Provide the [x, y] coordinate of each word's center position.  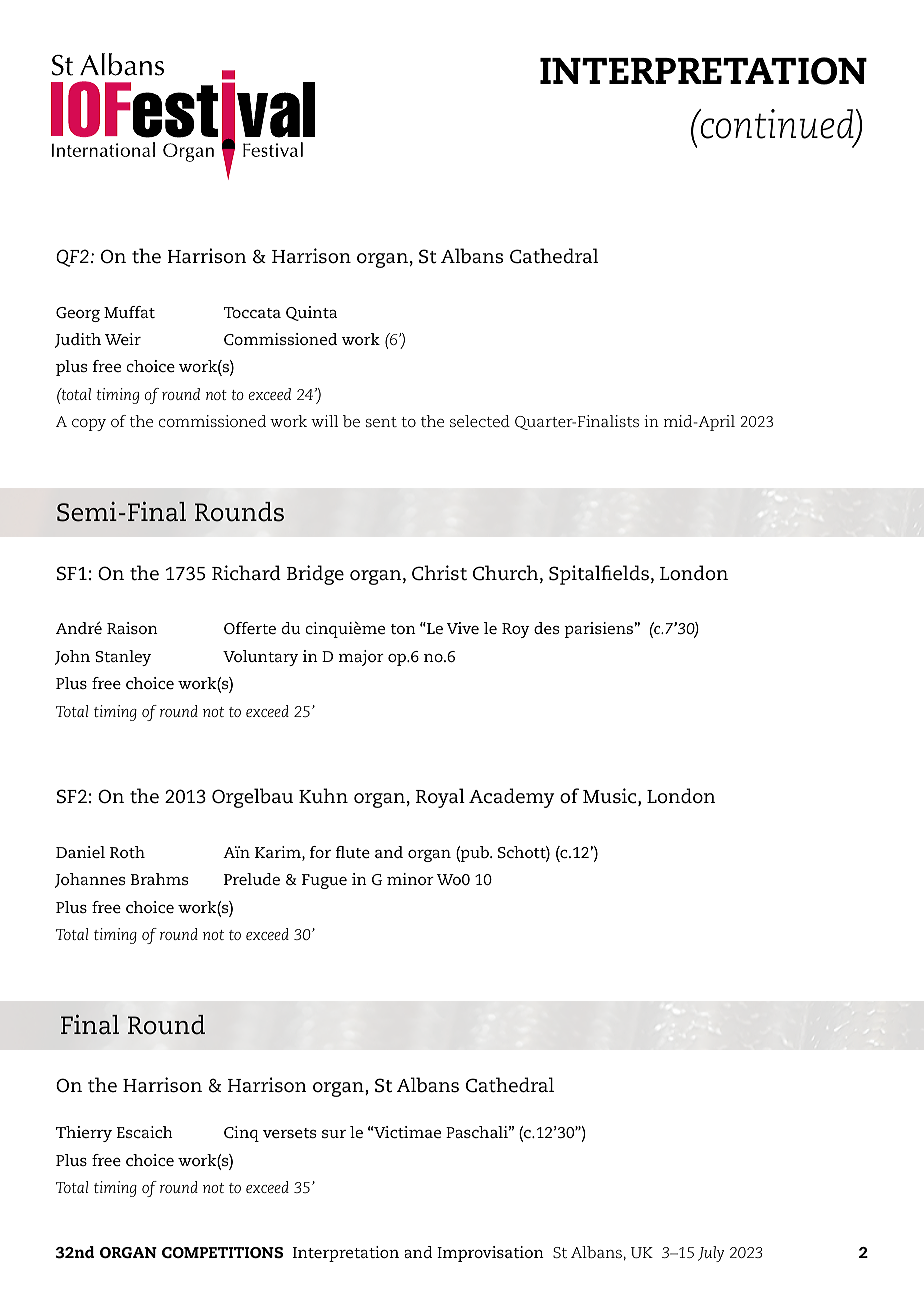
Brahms [159, 879]
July [711, 1254]
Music [611, 797]
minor [410, 879]
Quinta [311, 313]
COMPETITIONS [222, 1252]
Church [507, 574]
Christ [439, 573]
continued [776, 124]
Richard [246, 573]
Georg [78, 314]
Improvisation [490, 1254]
